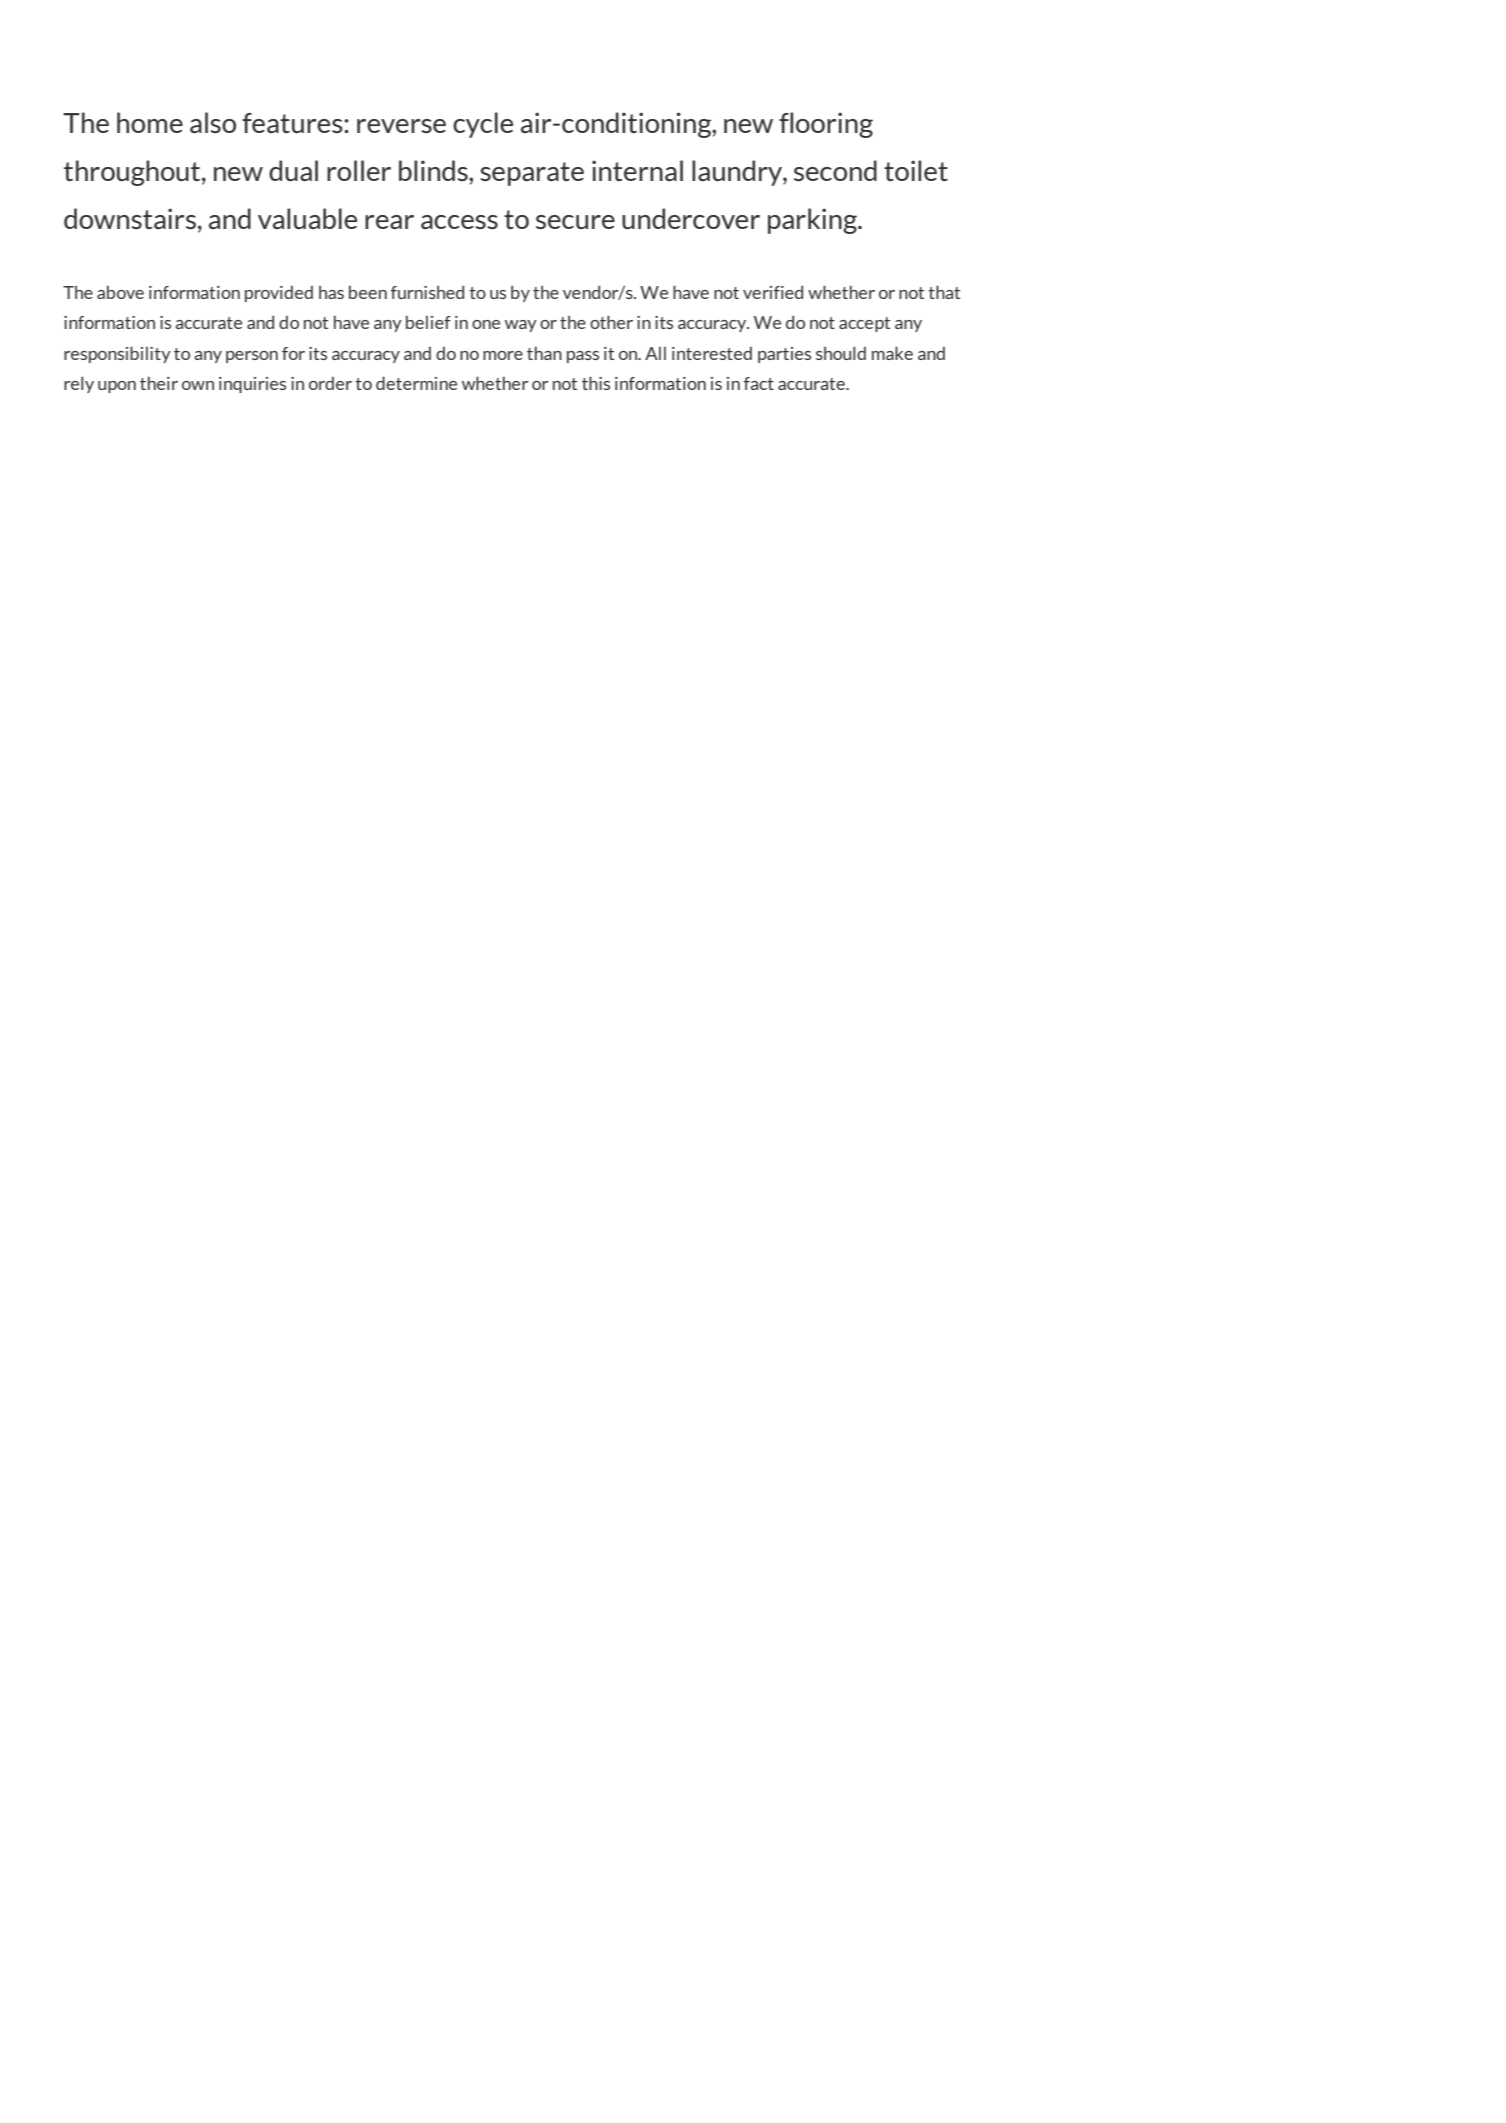 The width and height of the page is (1506, 2123). I want to click on their, so click(159, 383).
